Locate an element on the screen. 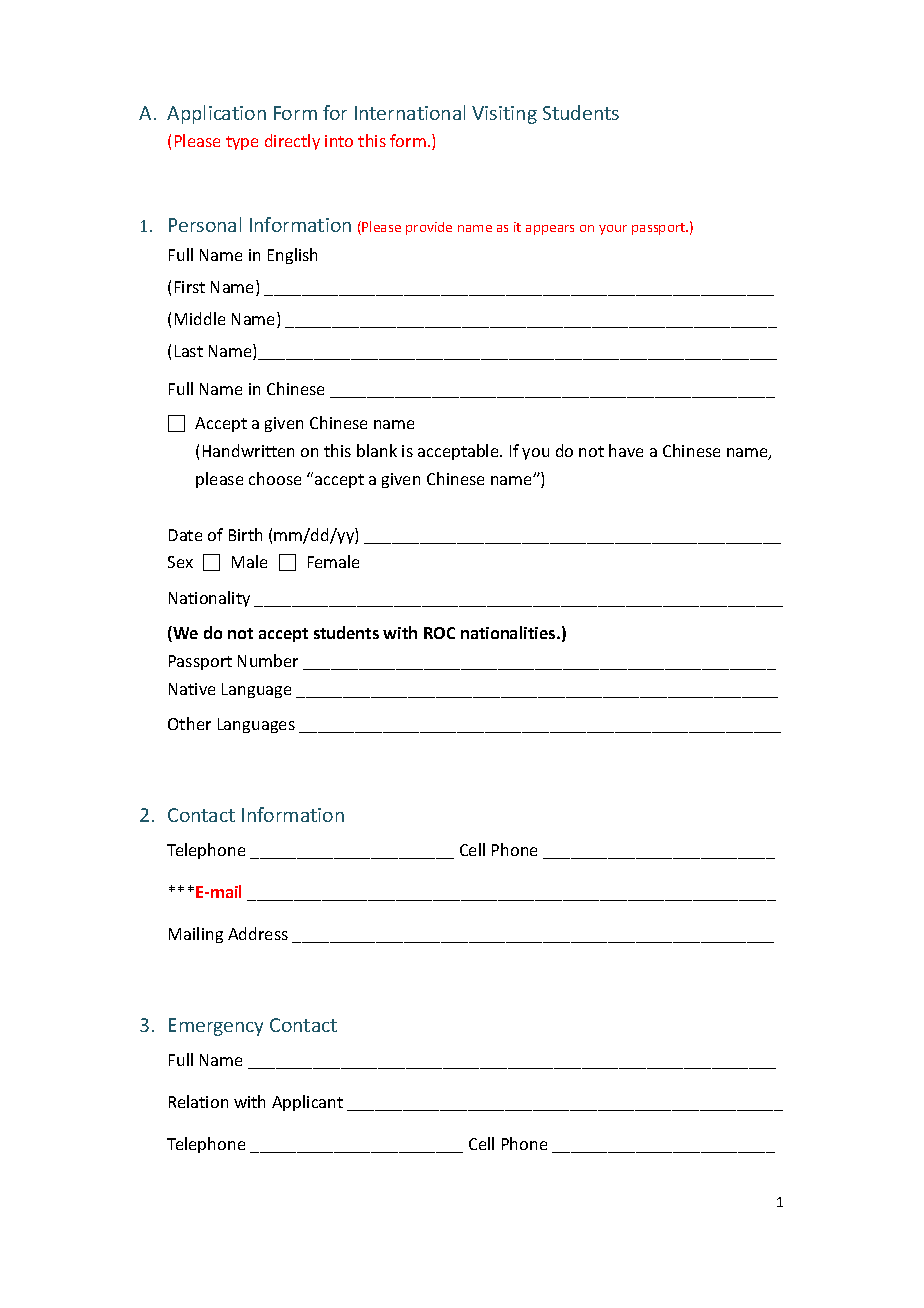 Image resolution: width=924 pixels, height=1308 pixels. type is located at coordinates (242, 143).
